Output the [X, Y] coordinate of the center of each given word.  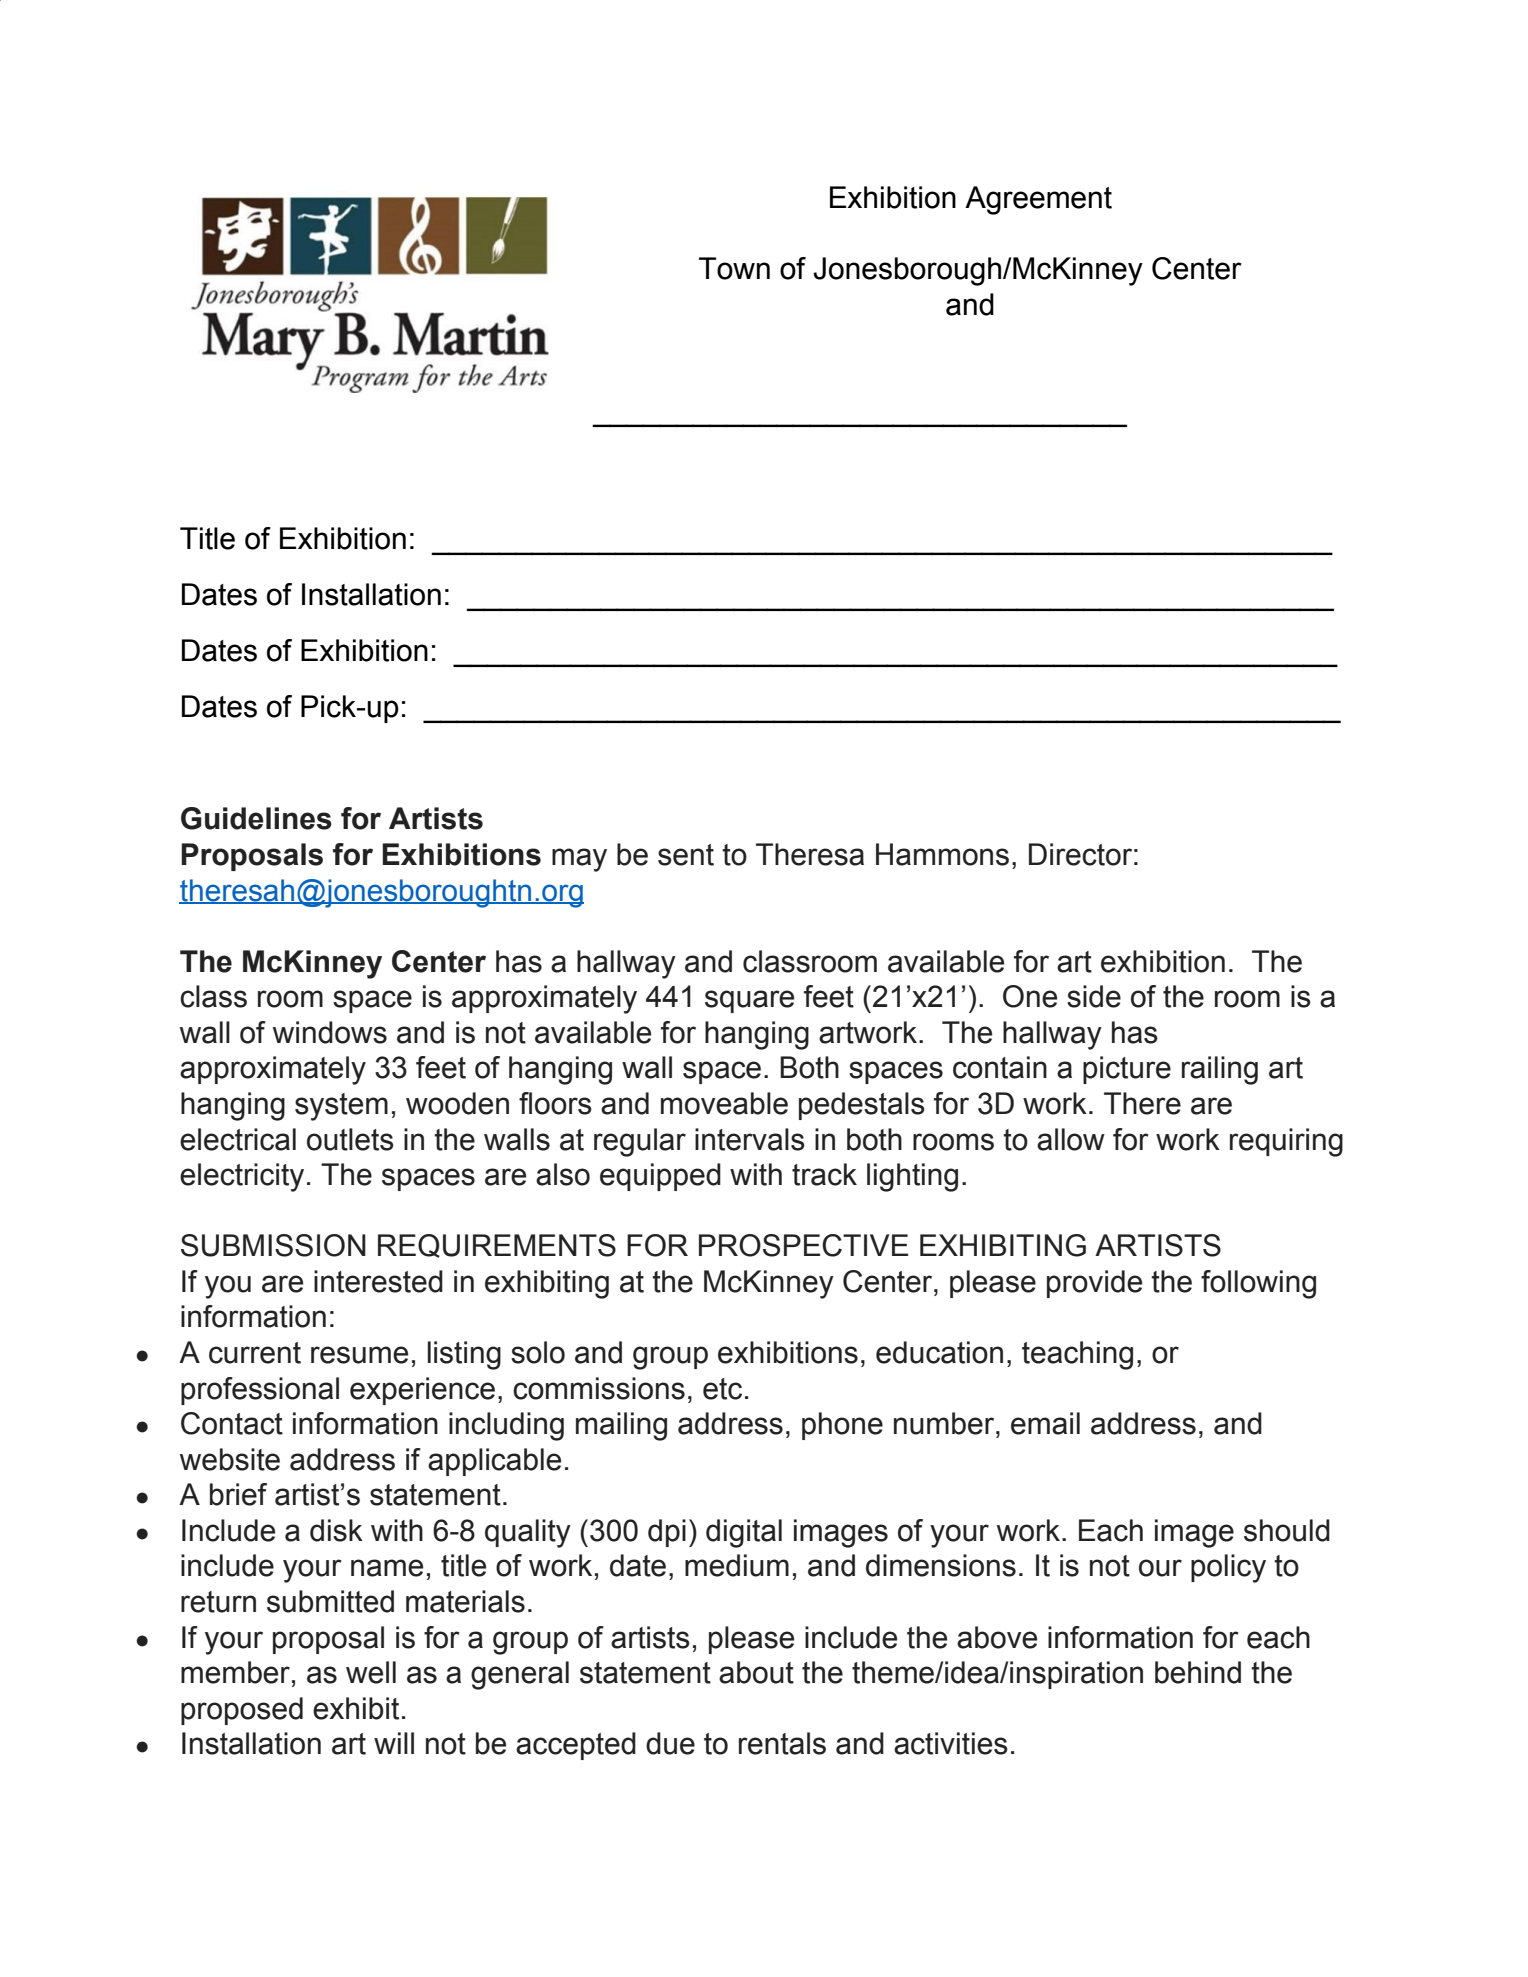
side [1094, 996]
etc [722, 1389]
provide [1094, 1284]
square [749, 1001]
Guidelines [256, 818]
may [579, 860]
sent [686, 855]
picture [1127, 1070]
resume [359, 1355]
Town [734, 268]
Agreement [1038, 200]
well [371, 1672]
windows [330, 1032]
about [756, 1672]
